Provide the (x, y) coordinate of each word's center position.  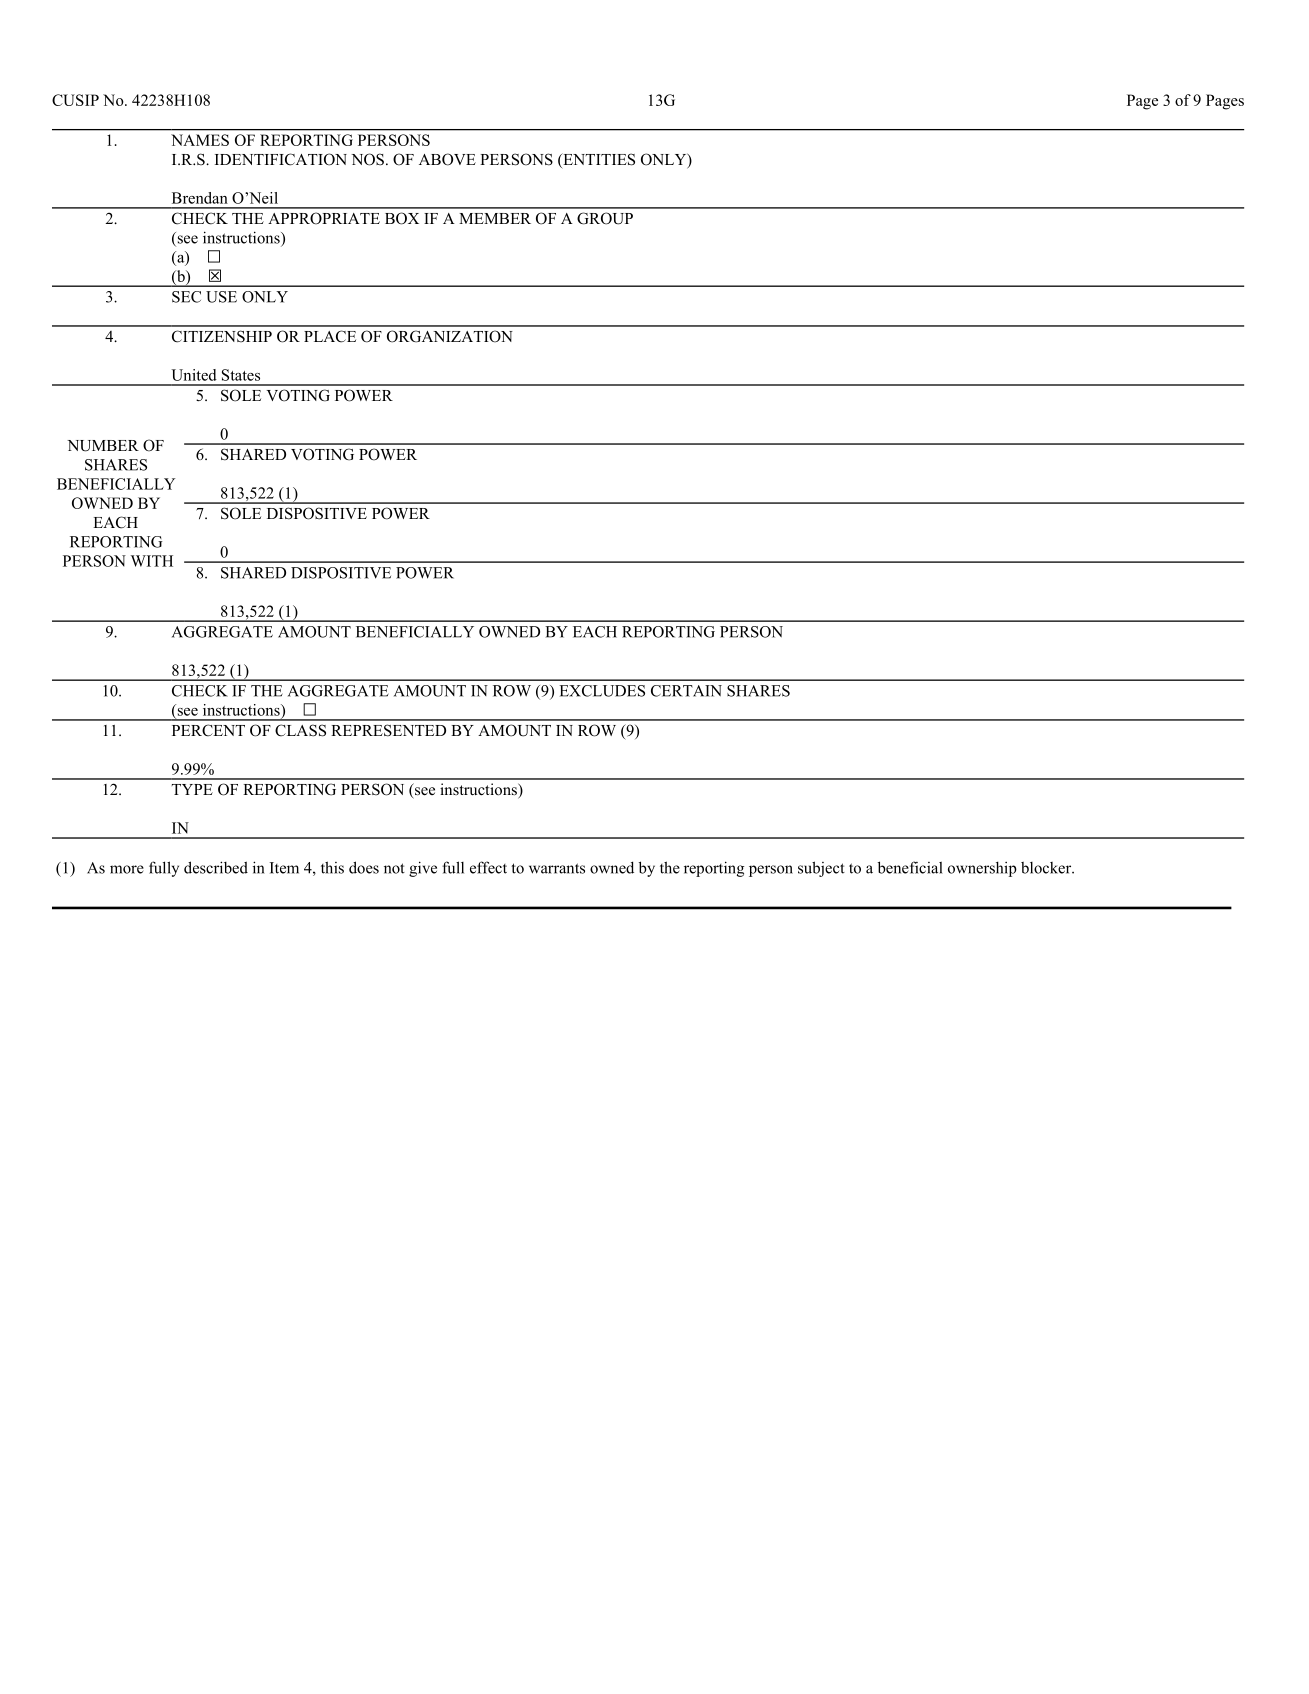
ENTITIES (598, 160)
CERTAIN (686, 691)
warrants (557, 868)
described (216, 867)
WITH (152, 561)
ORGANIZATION (450, 336)
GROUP (605, 218)
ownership (982, 869)
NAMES (200, 140)
